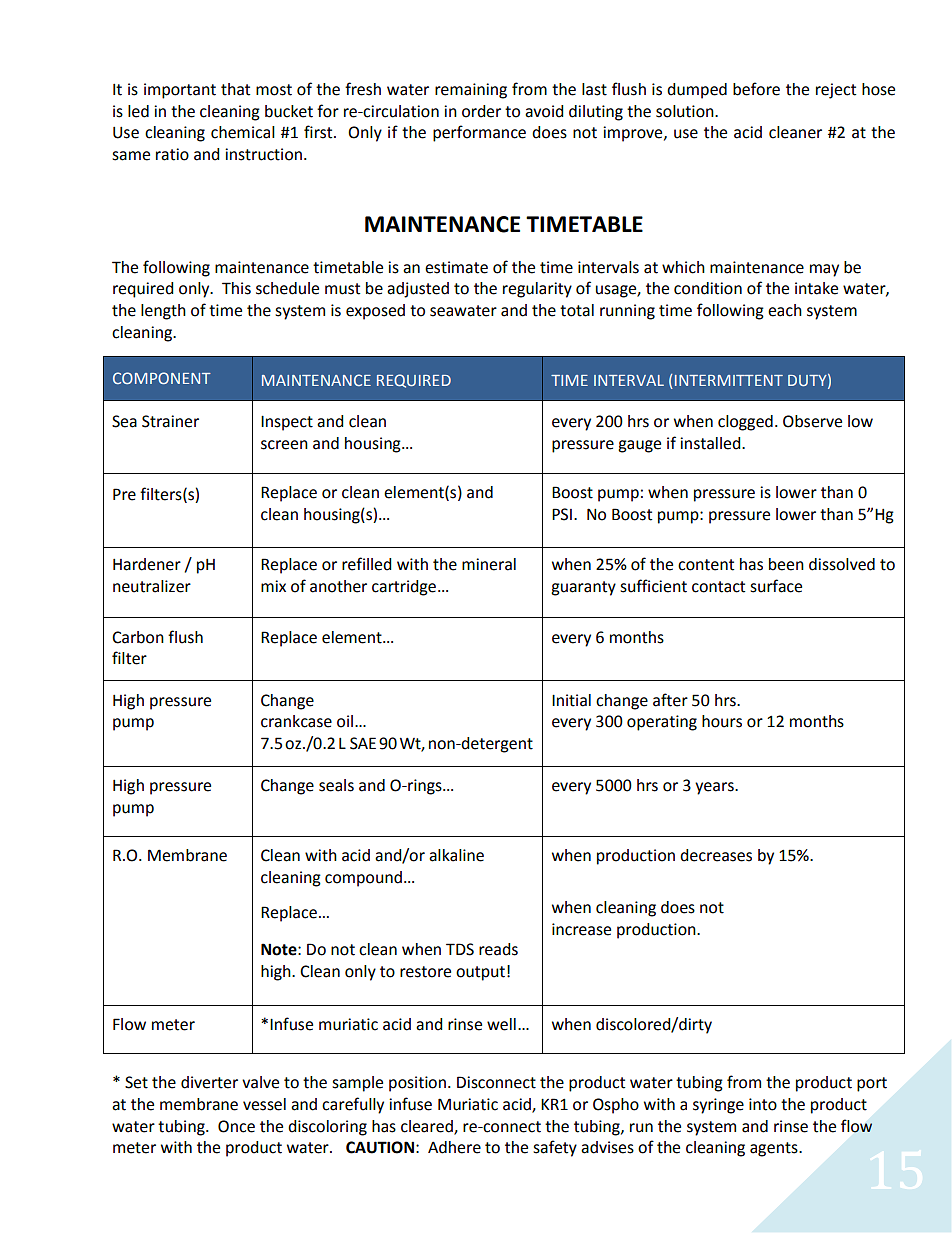  Describe the element at coordinates (162, 378) in the page. I see `COMPONENT` at that location.
